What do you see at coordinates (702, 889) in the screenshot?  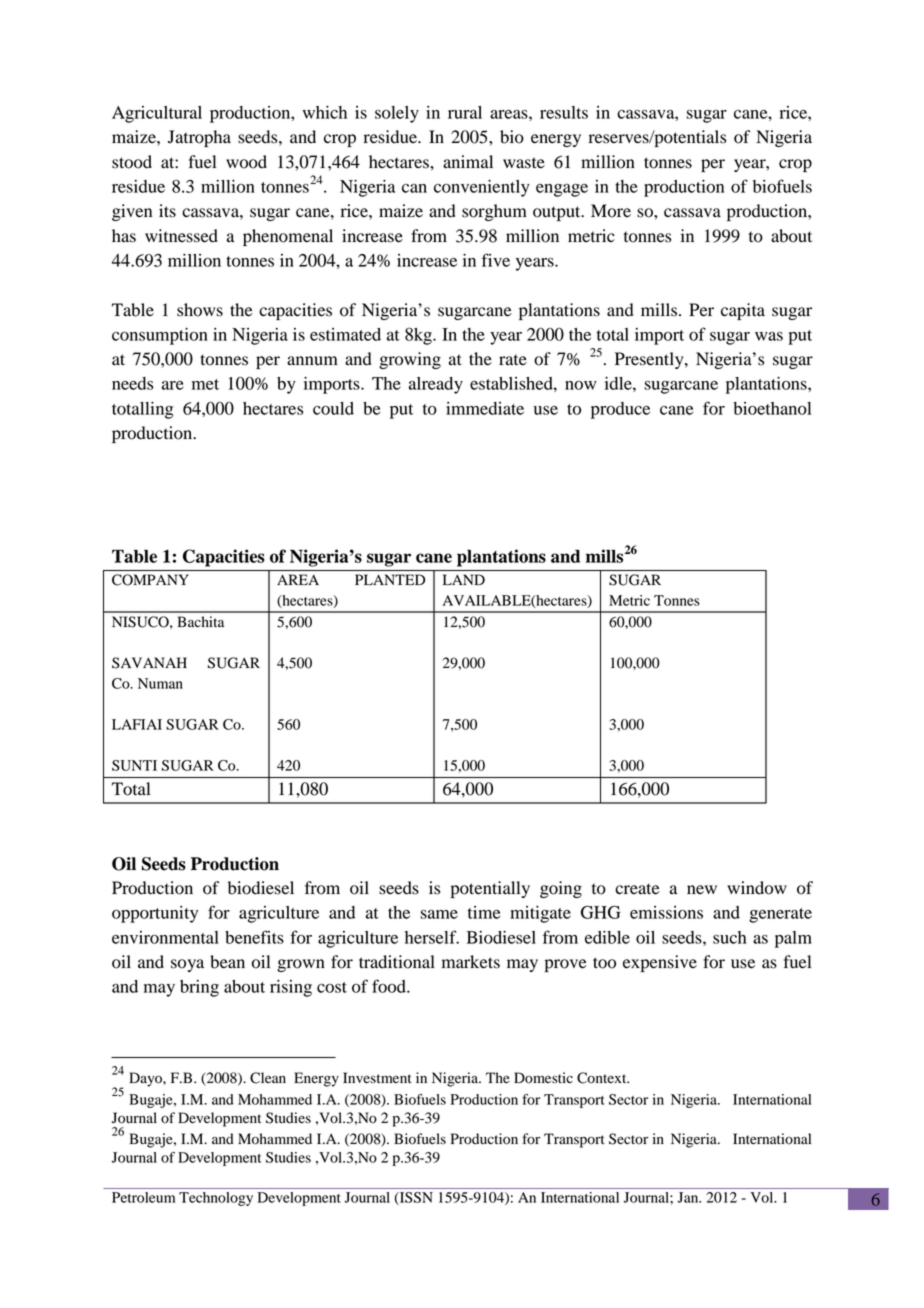 I see `new` at bounding box center [702, 889].
